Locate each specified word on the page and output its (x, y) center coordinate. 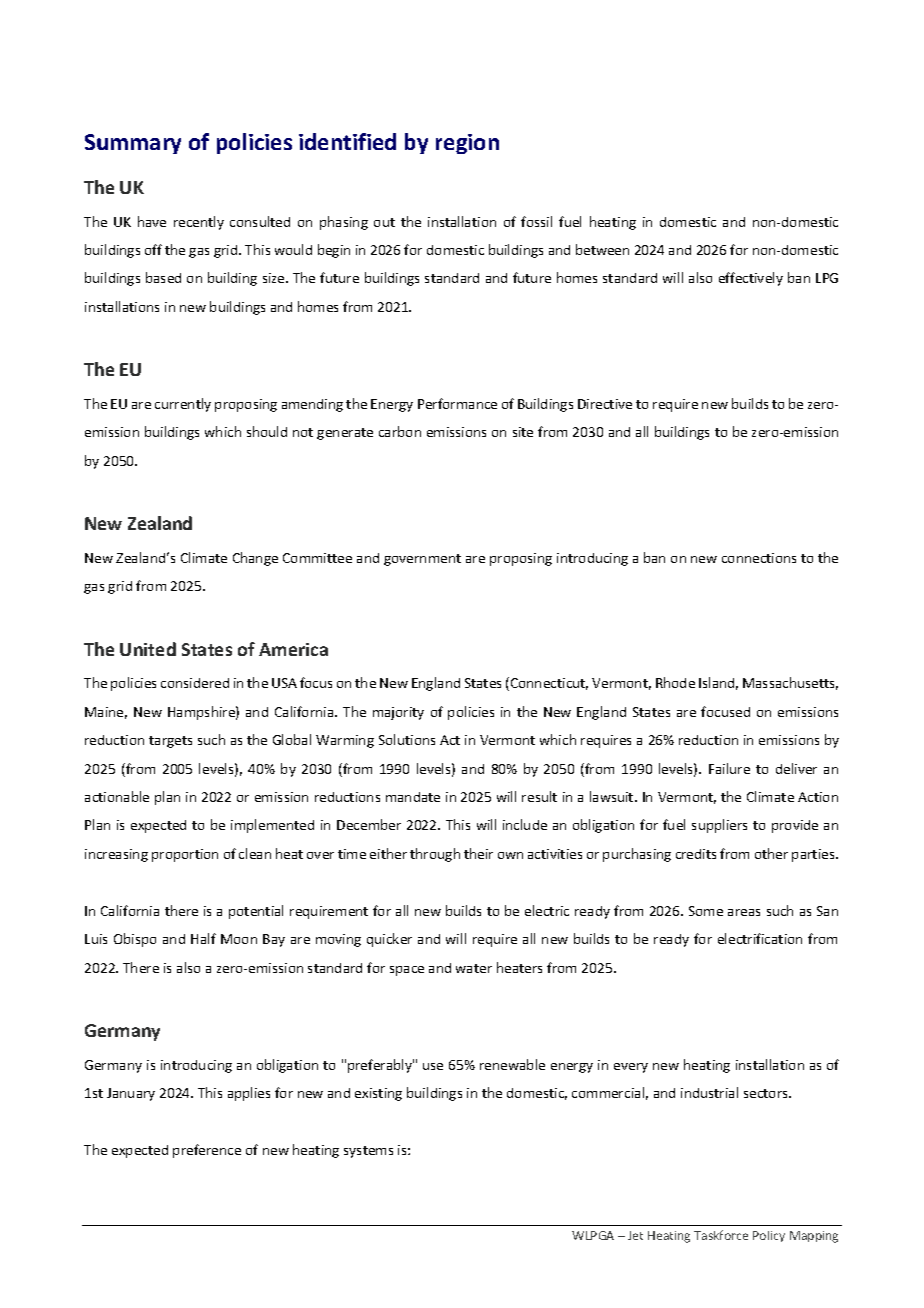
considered (195, 683)
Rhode (675, 682)
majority (398, 713)
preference (207, 1151)
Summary (133, 144)
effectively (751, 279)
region (467, 144)
